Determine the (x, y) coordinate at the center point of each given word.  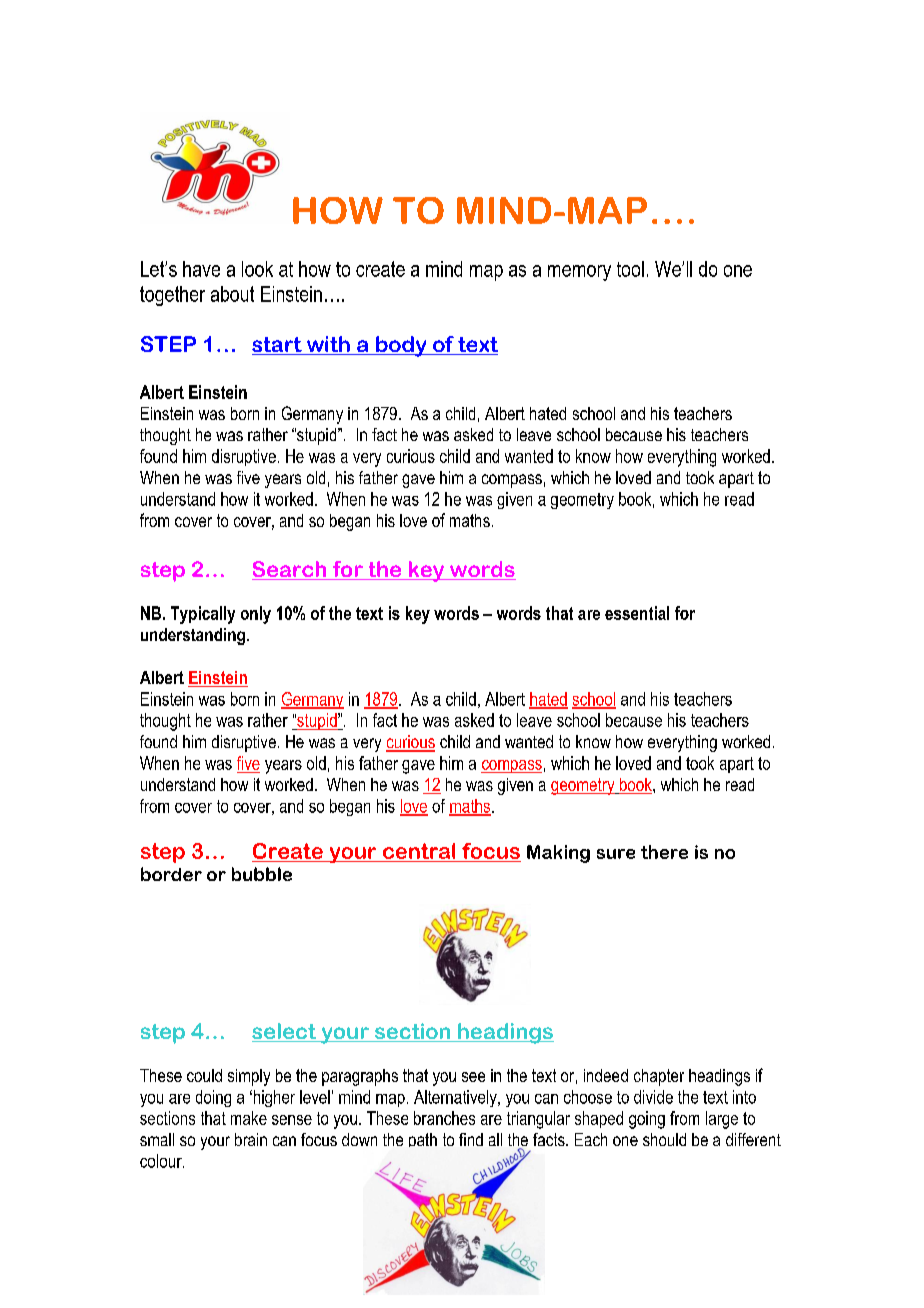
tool (630, 269)
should (664, 1139)
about (232, 294)
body (401, 346)
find (471, 1139)
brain (251, 1139)
